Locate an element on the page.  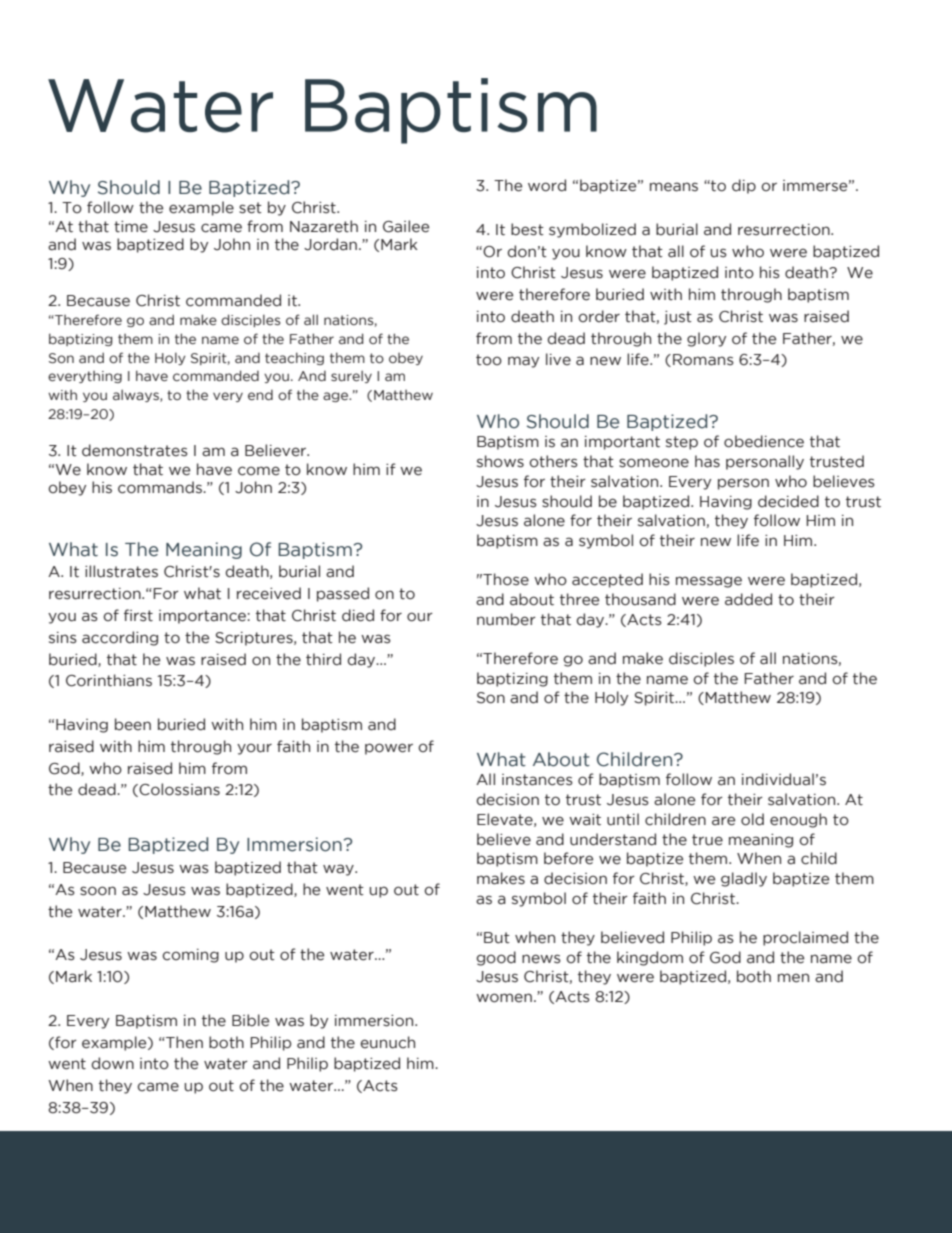
added is located at coordinates (748, 599).
